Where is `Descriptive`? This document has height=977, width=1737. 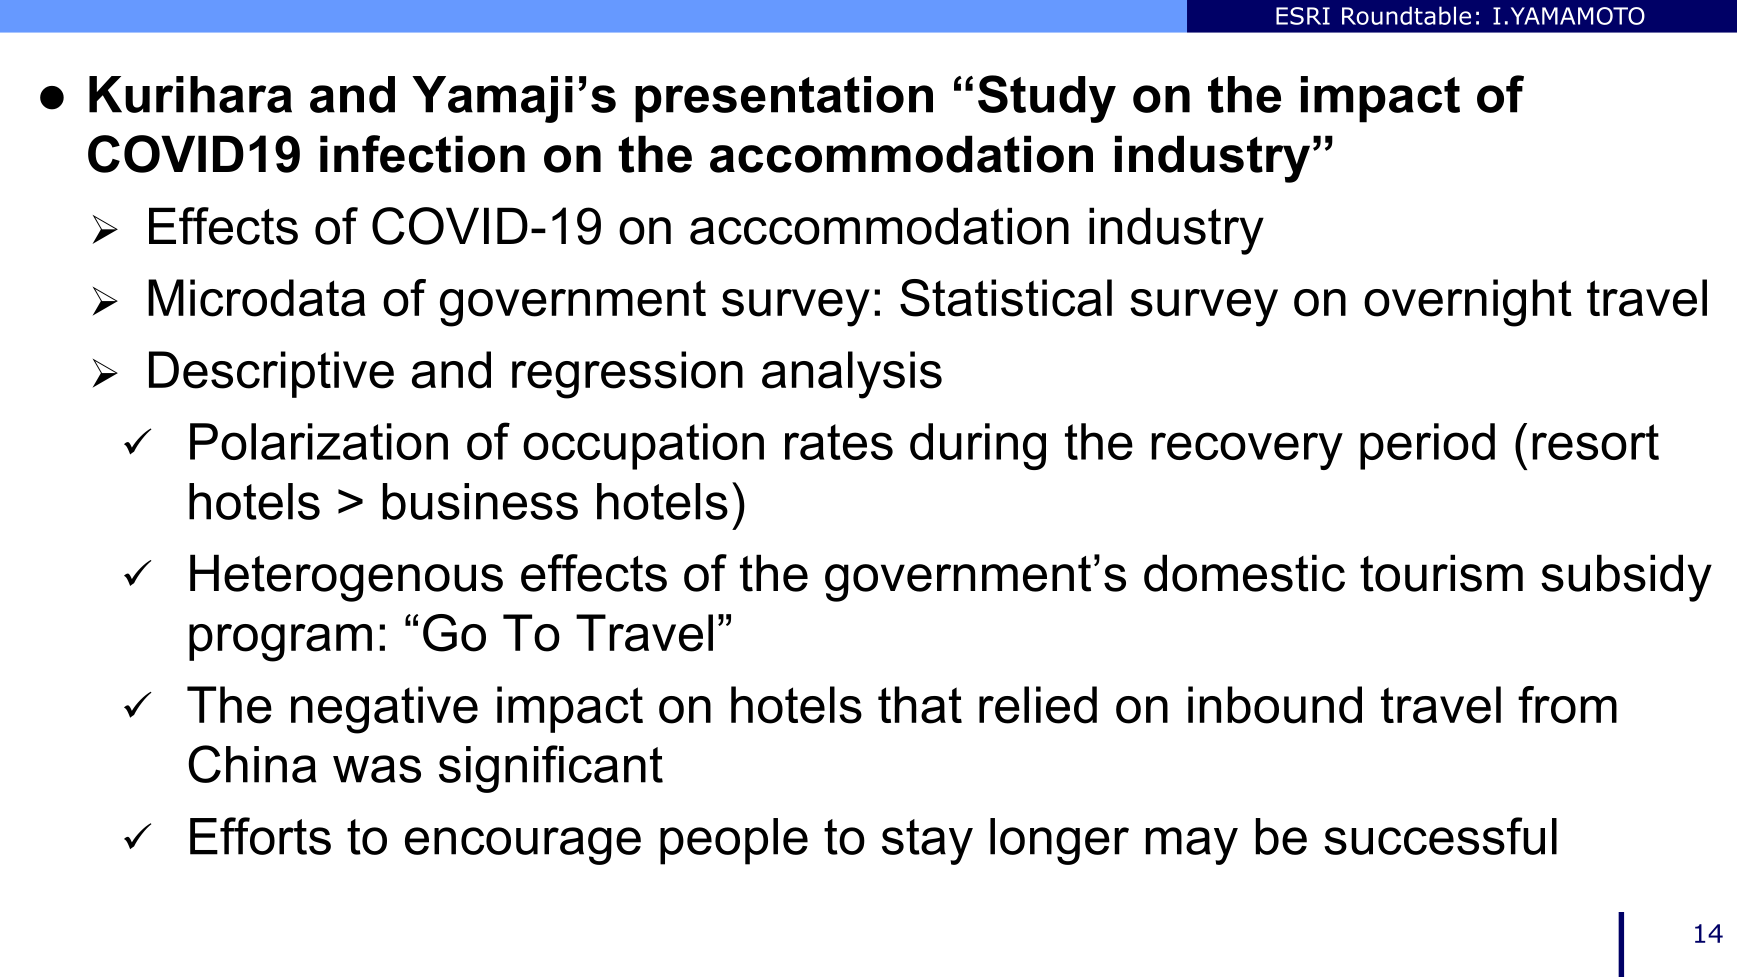
Descriptive is located at coordinates (271, 374).
